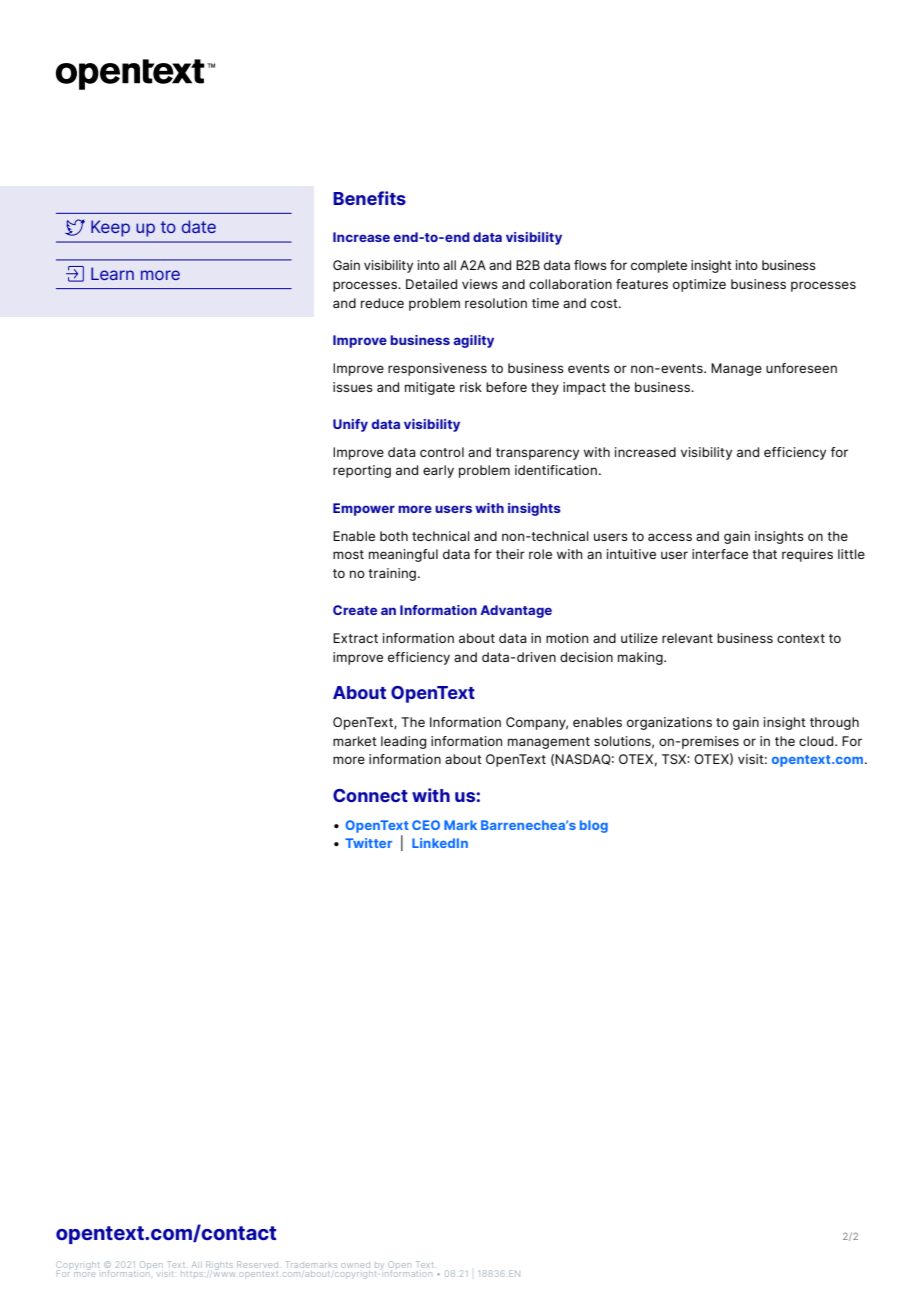 Image resolution: width=924 pixels, height=1308 pixels. I want to click on date, so click(199, 226).
